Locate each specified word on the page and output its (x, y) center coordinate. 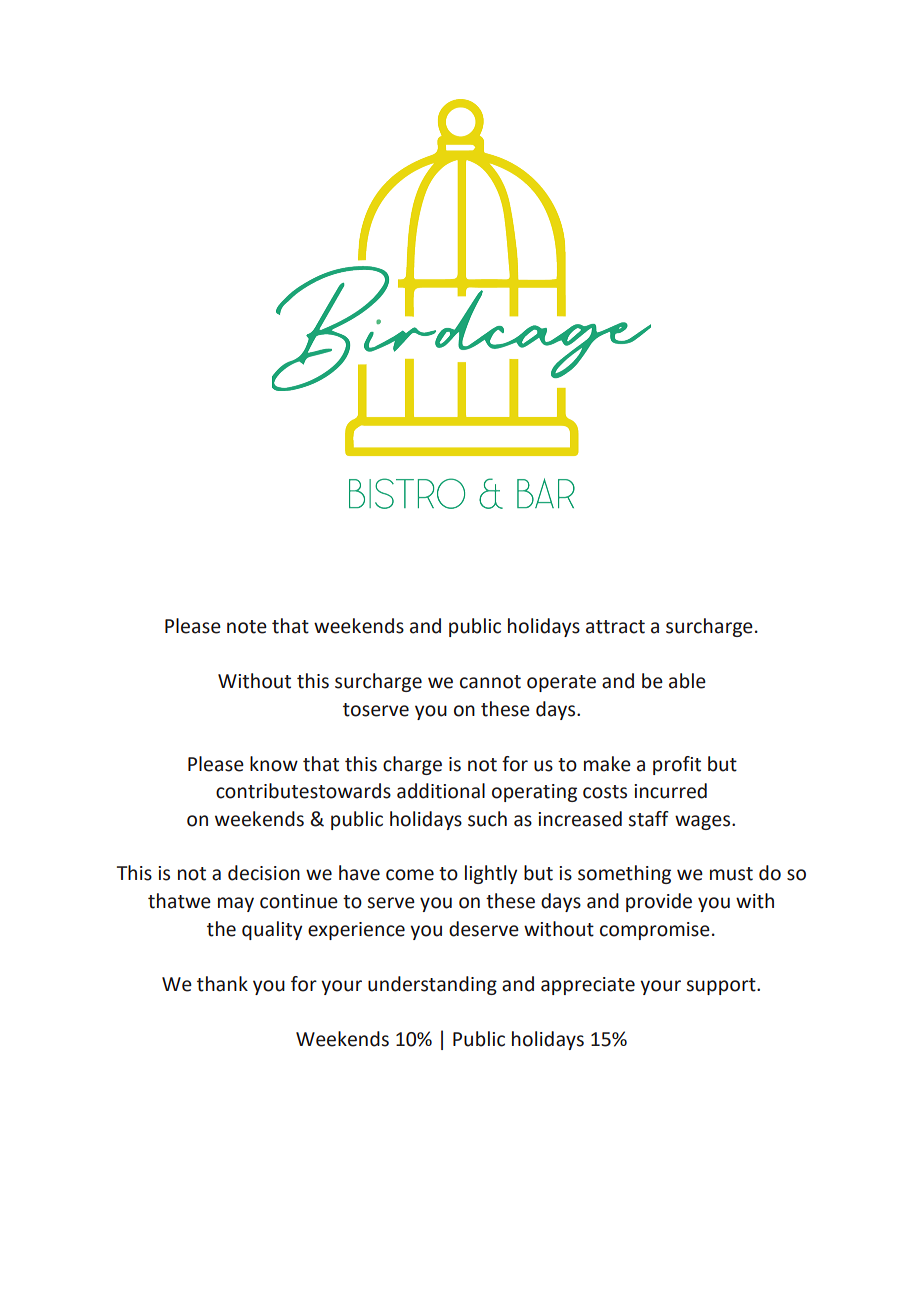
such (487, 819)
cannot (490, 682)
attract (615, 627)
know (274, 764)
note (247, 627)
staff (649, 819)
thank (222, 984)
